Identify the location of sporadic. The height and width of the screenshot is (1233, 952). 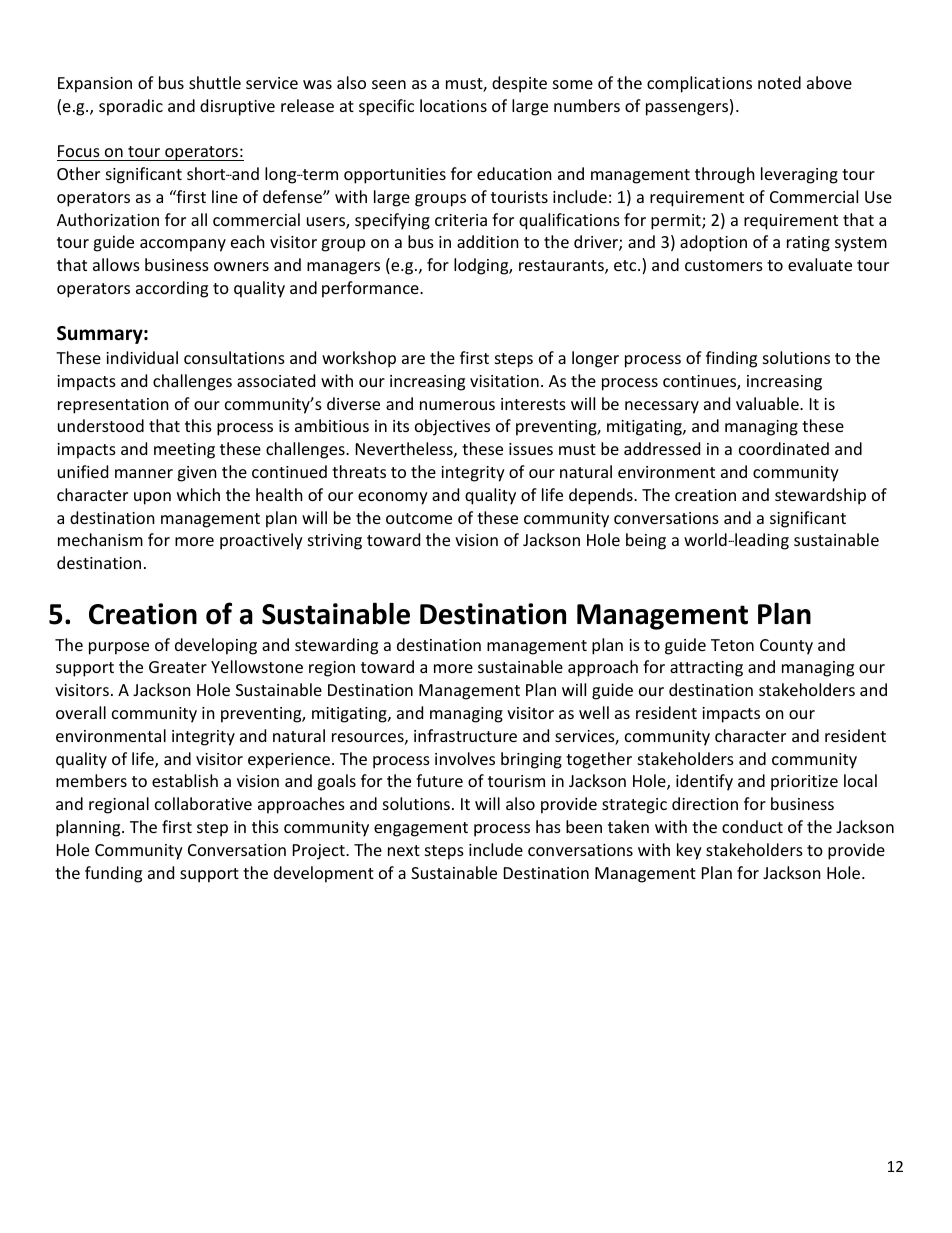
(131, 107).
